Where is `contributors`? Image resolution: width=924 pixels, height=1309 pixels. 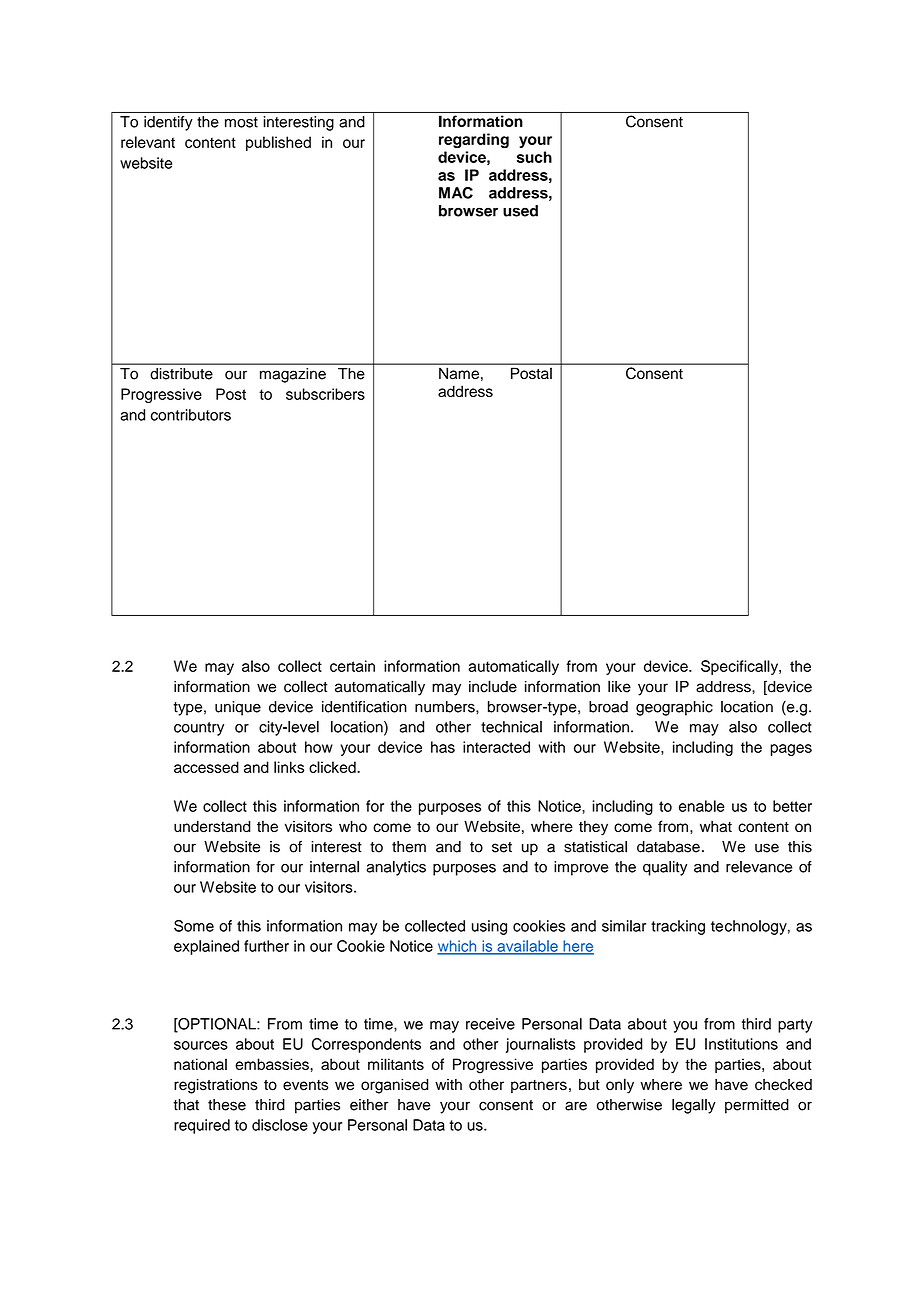
contributors is located at coordinates (191, 415).
